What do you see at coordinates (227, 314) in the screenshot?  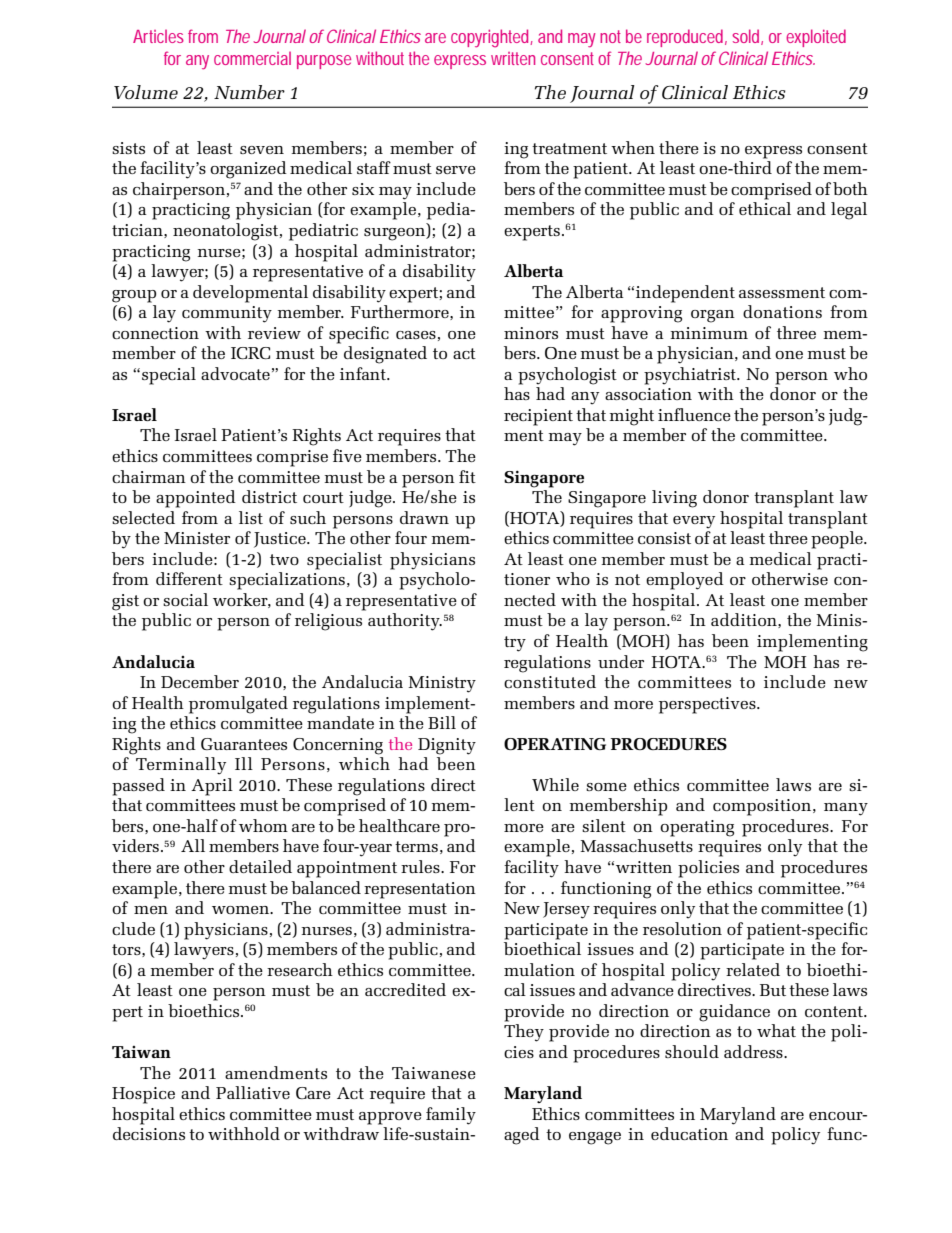 I see `community` at bounding box center [227, 314].
